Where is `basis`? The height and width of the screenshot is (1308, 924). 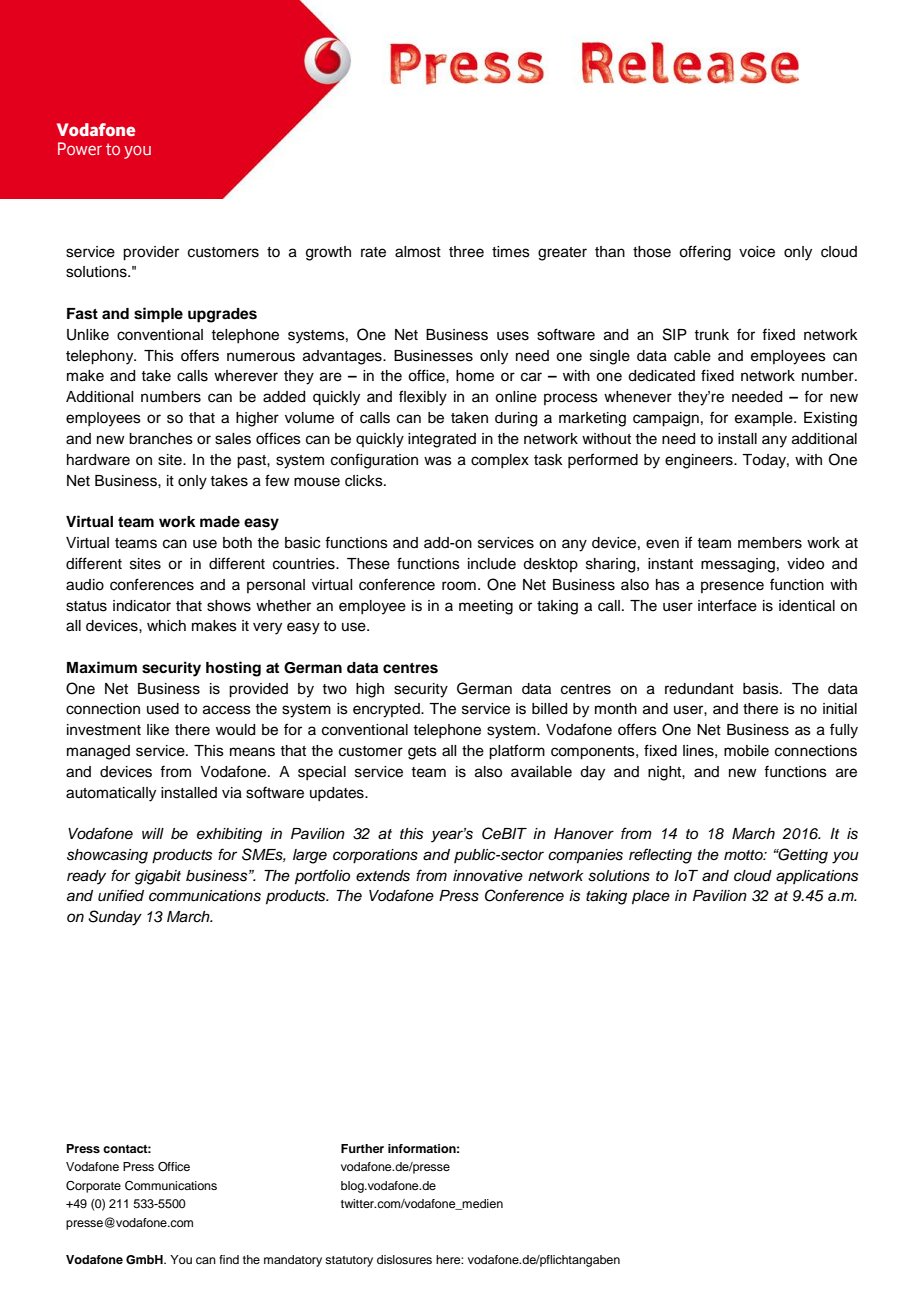 basis is located at coordinates (762, 689).
